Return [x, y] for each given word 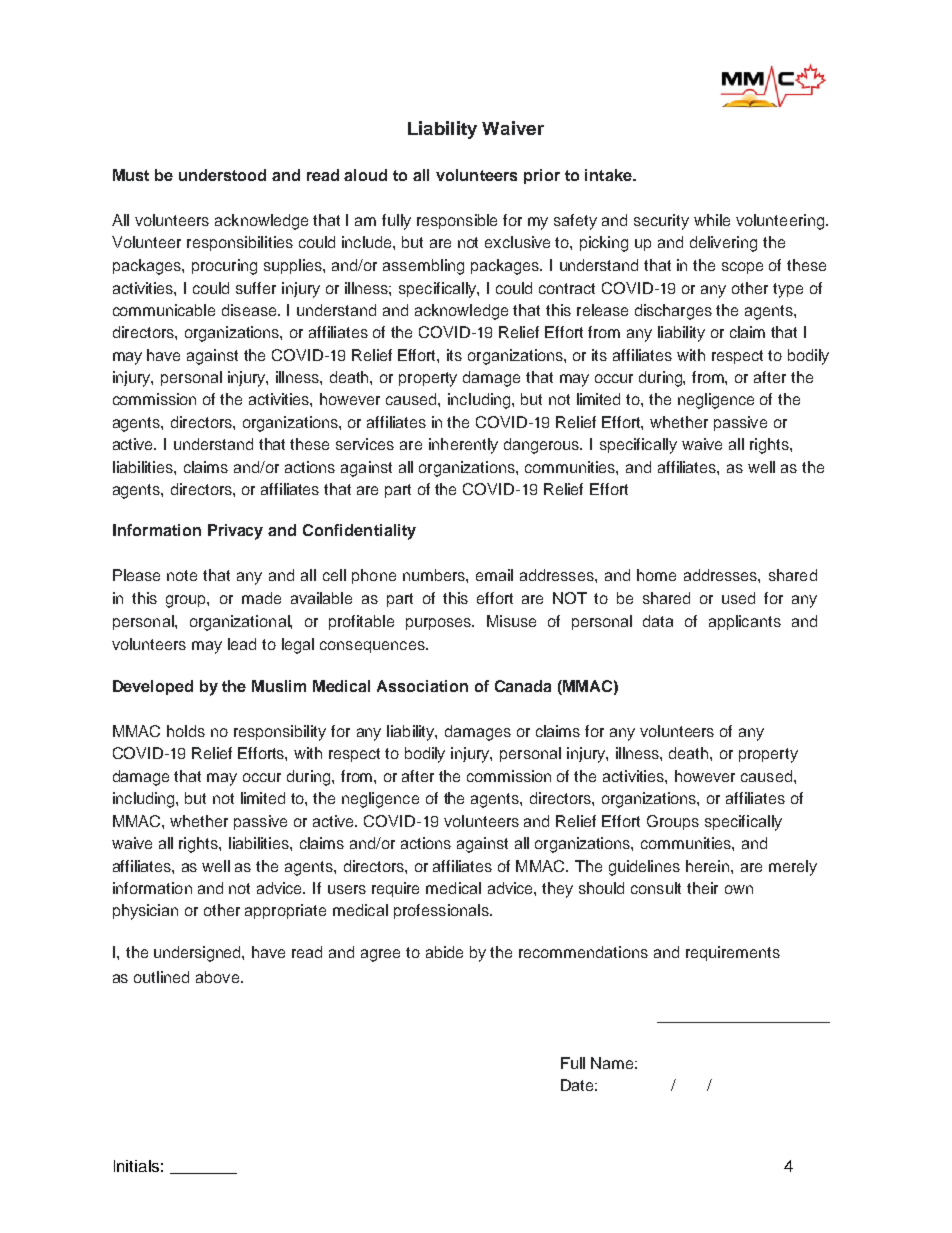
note [182, 575]
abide [444, 952]
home [656, 575]
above [217, 977]
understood [222, 175]
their [702, 888]
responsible [457, 221]
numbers [435, 575]
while [712, 220]
